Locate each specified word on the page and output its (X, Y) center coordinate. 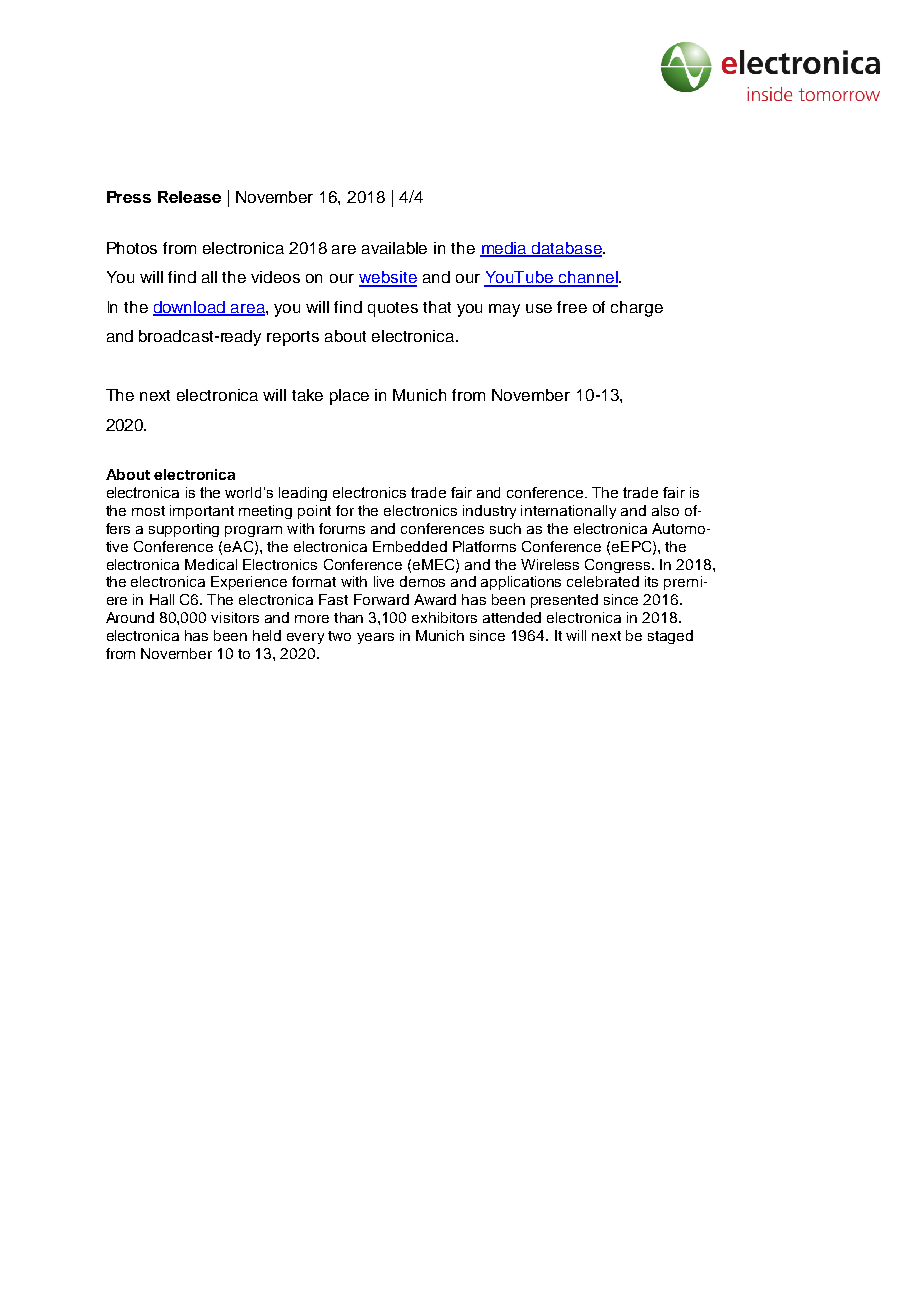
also (665, 510)
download (190, 308)
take (307, 395)
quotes (393, 309)
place (349, 397)
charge (637, 309)
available (394, 248)
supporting (184, 530)
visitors (235, 617)
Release (189, 197)
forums (342, 528)
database (567, 249)
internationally (568, 512)
